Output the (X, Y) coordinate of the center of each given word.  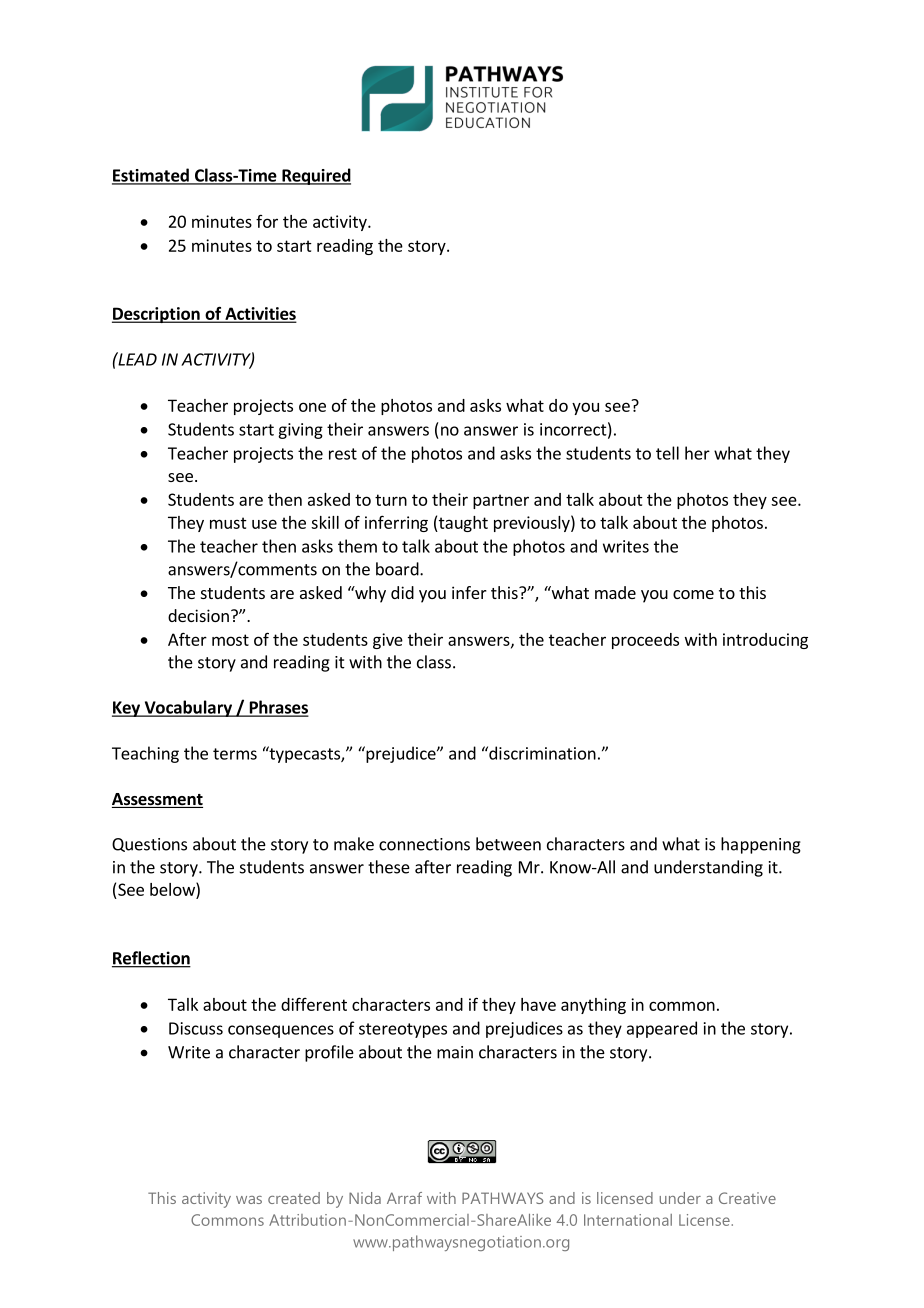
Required (315, 176)
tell (667, 453)
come (693, 594)
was (249, 1200)
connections (424, 844)
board (398, 569)
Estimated (151, 176)
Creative (747, 1198)
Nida (365, 1198)
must (228, 523)
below (173, 889)
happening (761, 845)
